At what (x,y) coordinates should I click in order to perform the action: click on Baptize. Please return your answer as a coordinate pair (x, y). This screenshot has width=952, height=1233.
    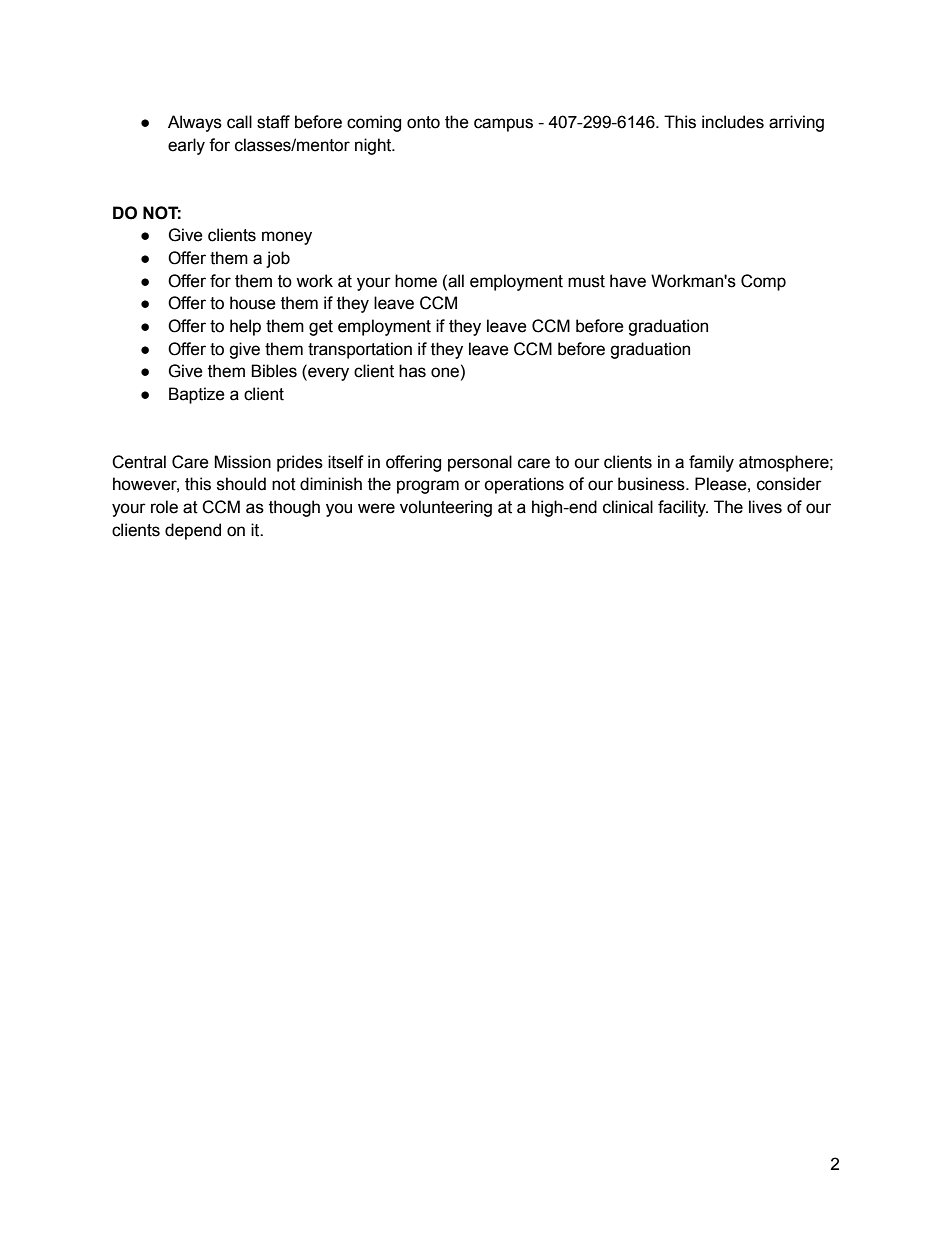
    Looking at the image, I should click on (197, 395).
